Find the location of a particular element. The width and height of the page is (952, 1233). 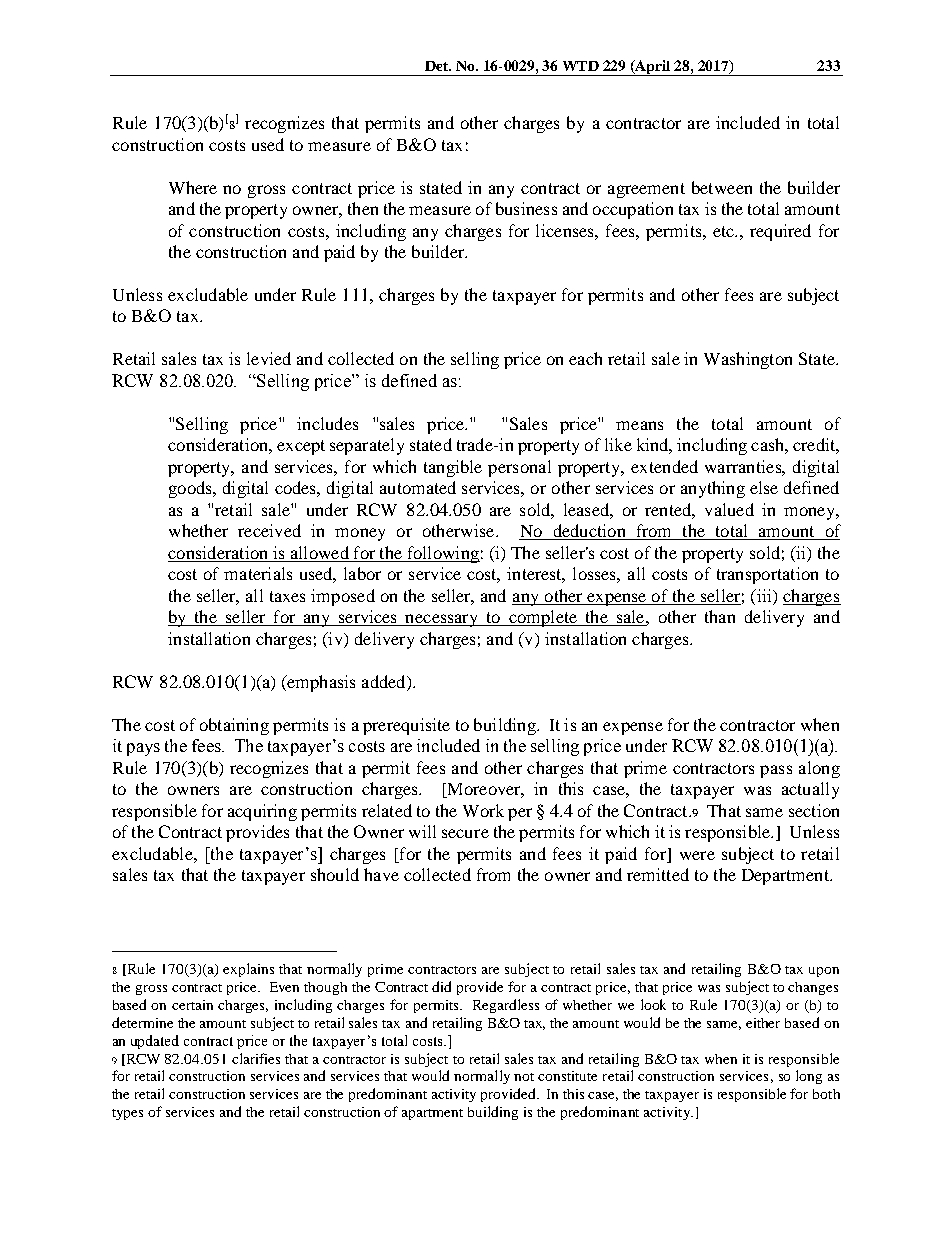

pass is located at coordinates (776, 771).
